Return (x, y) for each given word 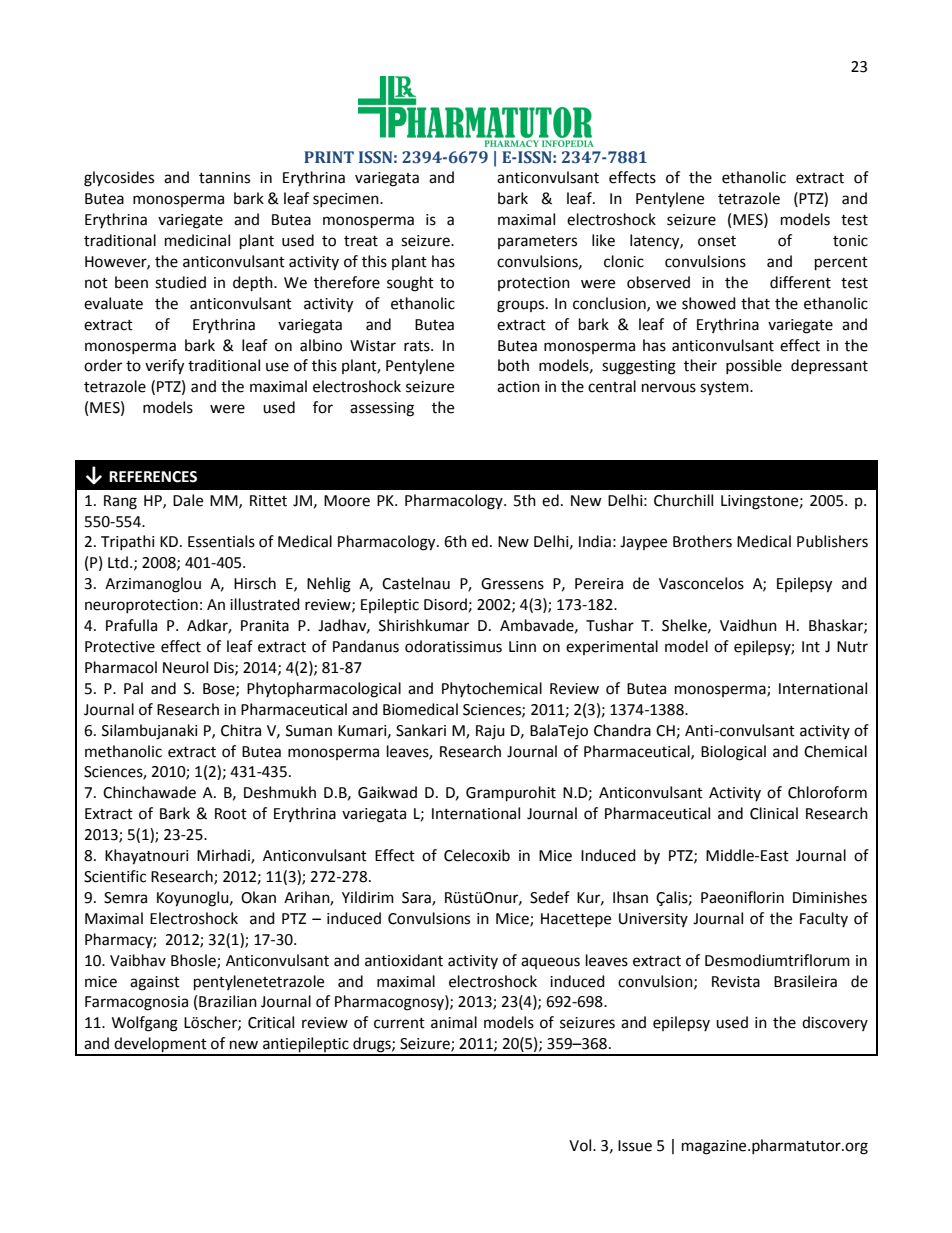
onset (717, 241)
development (160, 1046)
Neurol (185, 667)
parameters (537, 242)
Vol (581, 1145)
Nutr (852, 647)
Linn (522, 646)
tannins (224, 178)
